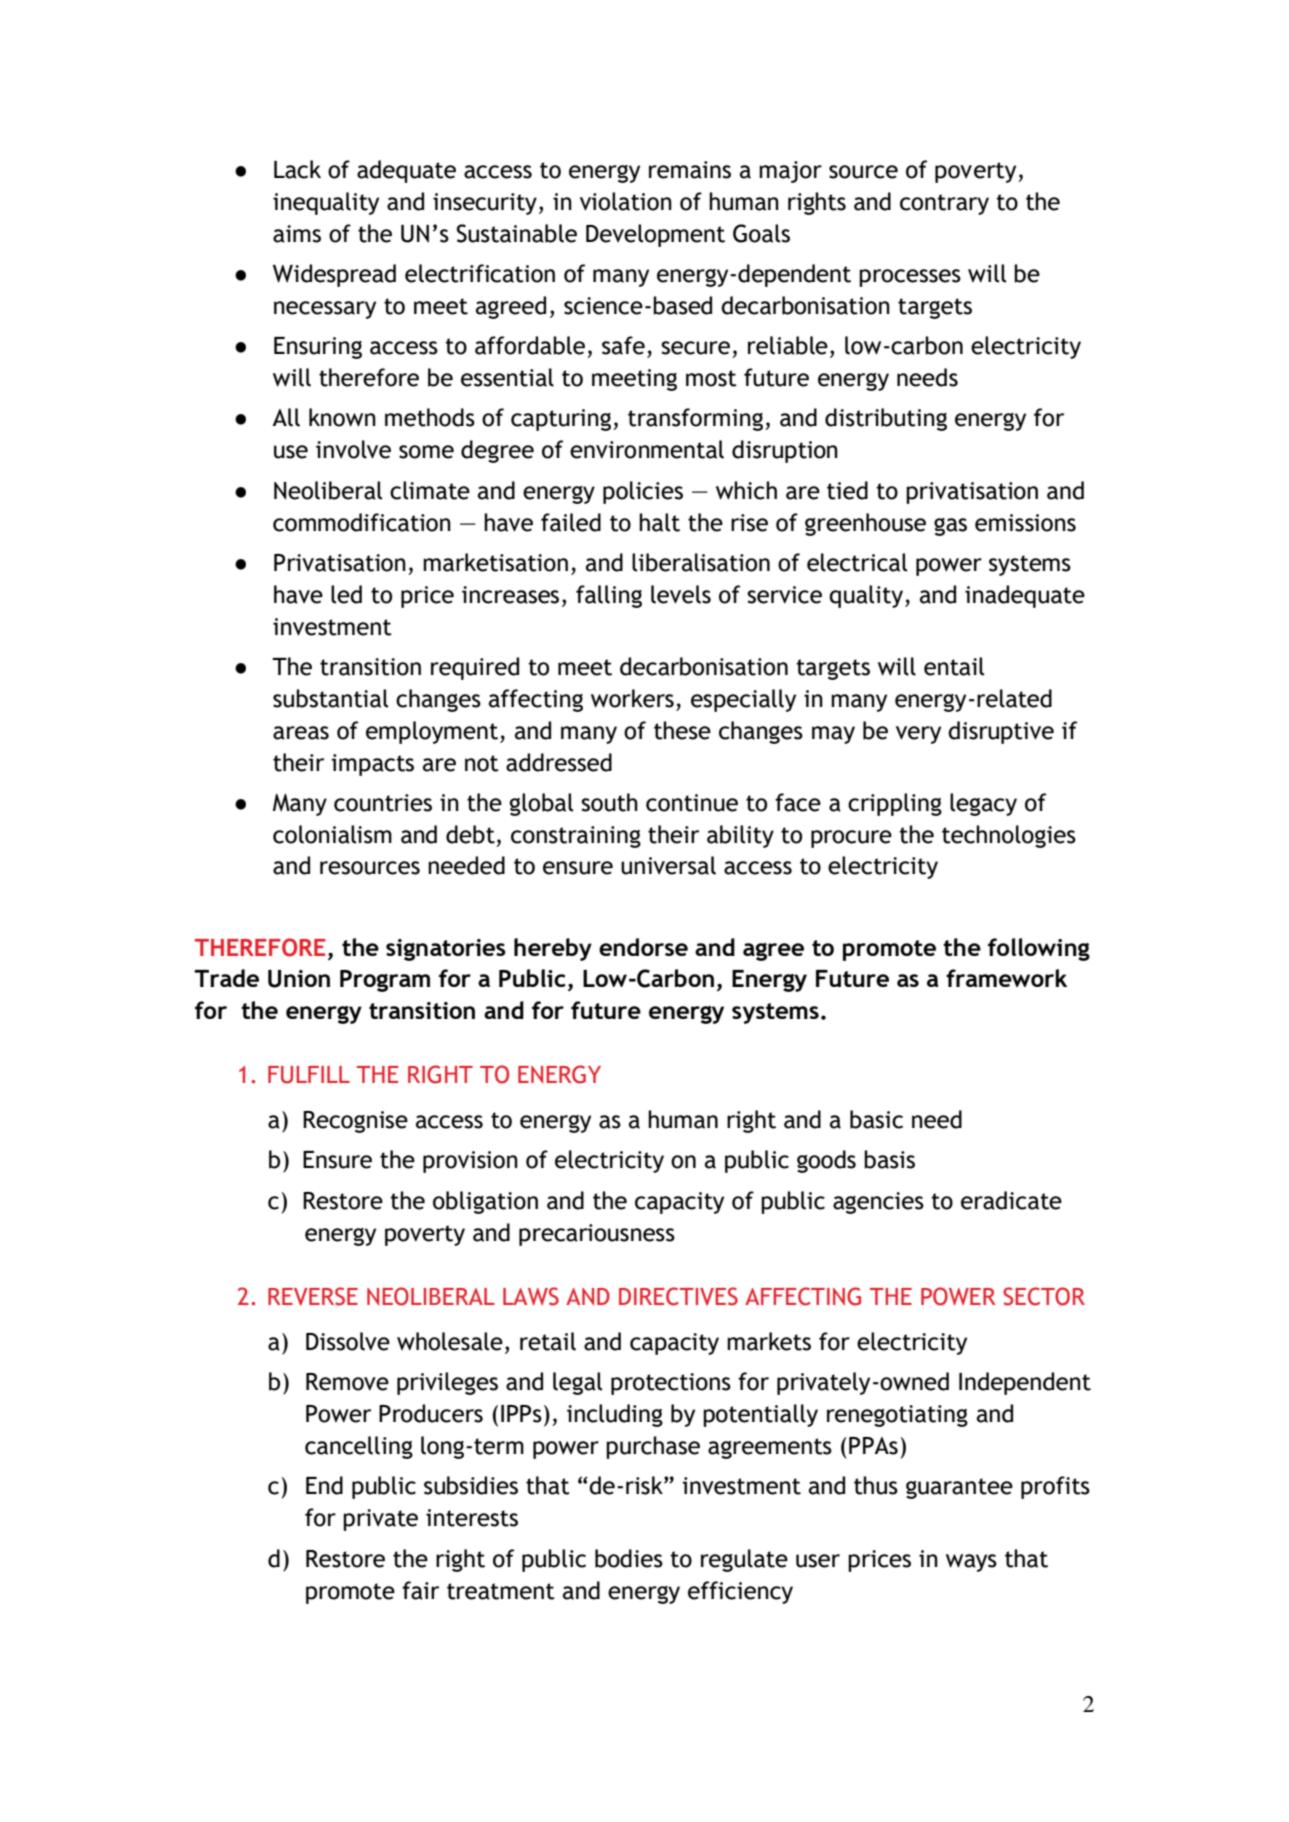 The height and width of the image is (1822, 1289). What do you see at coordinates (362, 522) in the image?
I see `commodification` at bounding box center [362, 522].
